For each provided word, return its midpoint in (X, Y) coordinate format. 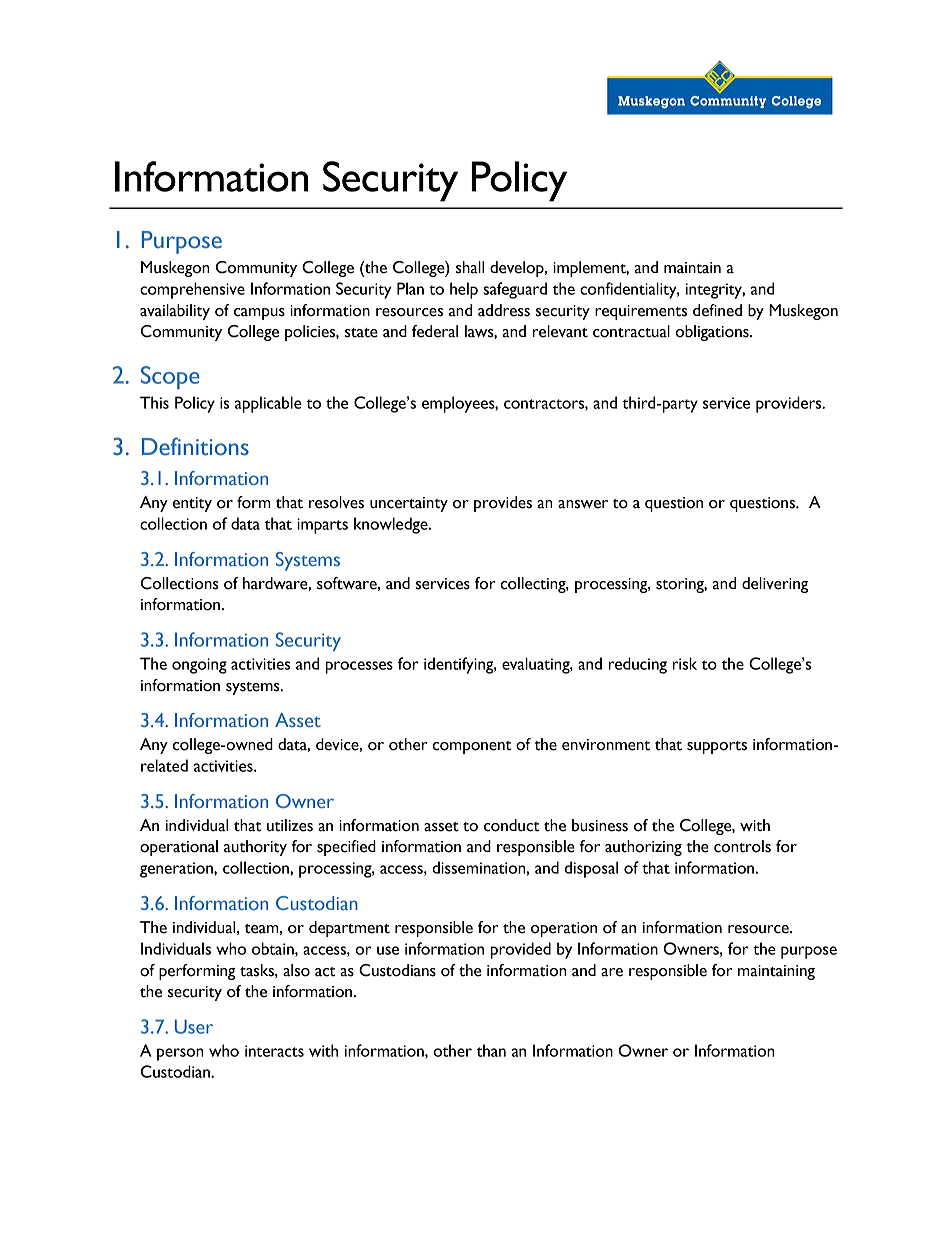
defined (717, 310)
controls (742, 846)
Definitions (195, 446)
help (464, 290)
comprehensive (192, 290)
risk (685, 663)
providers (790, 404)
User (194, 1026)
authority (255, 848)
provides (503, 504)
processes (359, 667)
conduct (512, 825)
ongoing (199, 666)
